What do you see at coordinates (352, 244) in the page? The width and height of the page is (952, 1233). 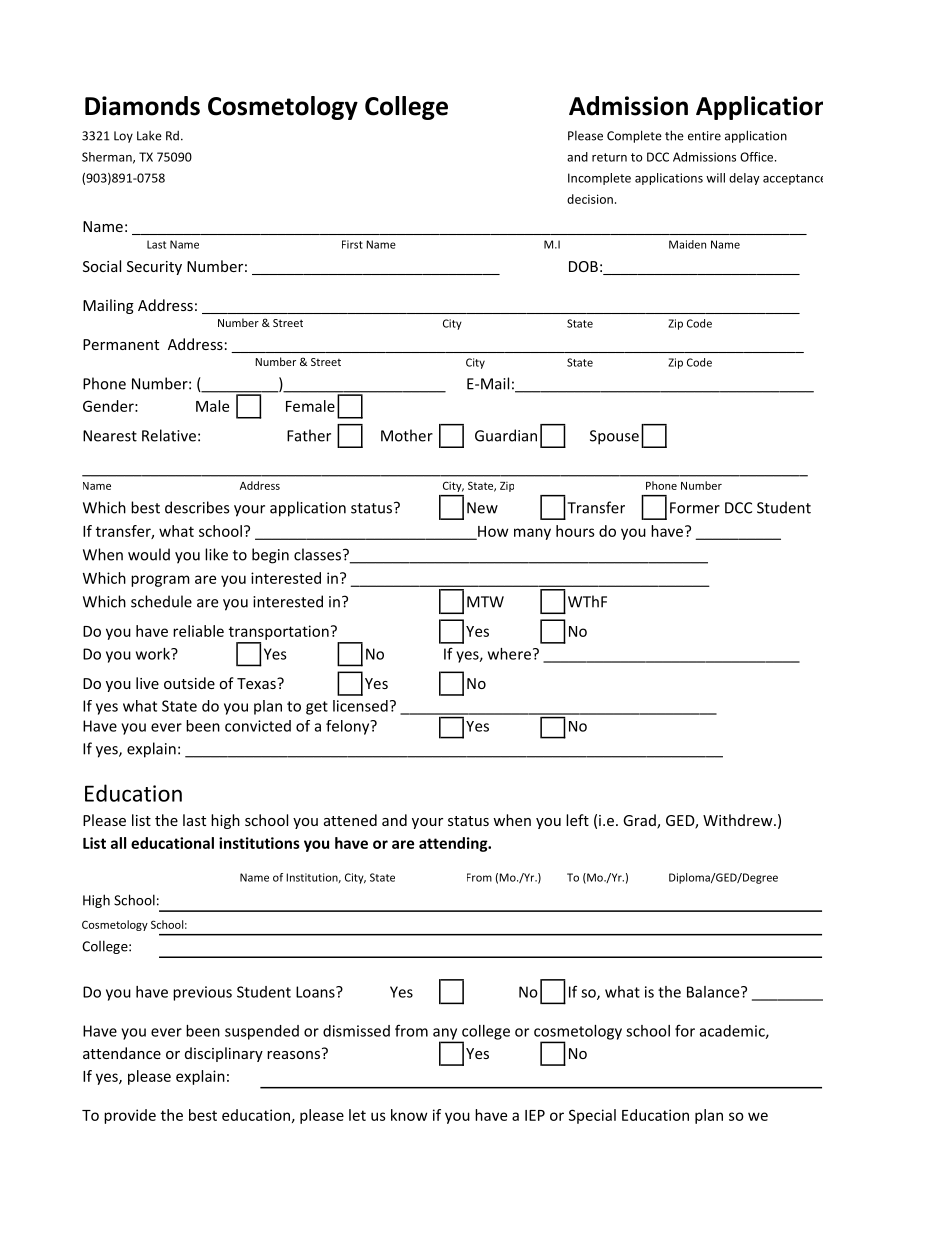 I see `First` at bounding box center [352, 244].
